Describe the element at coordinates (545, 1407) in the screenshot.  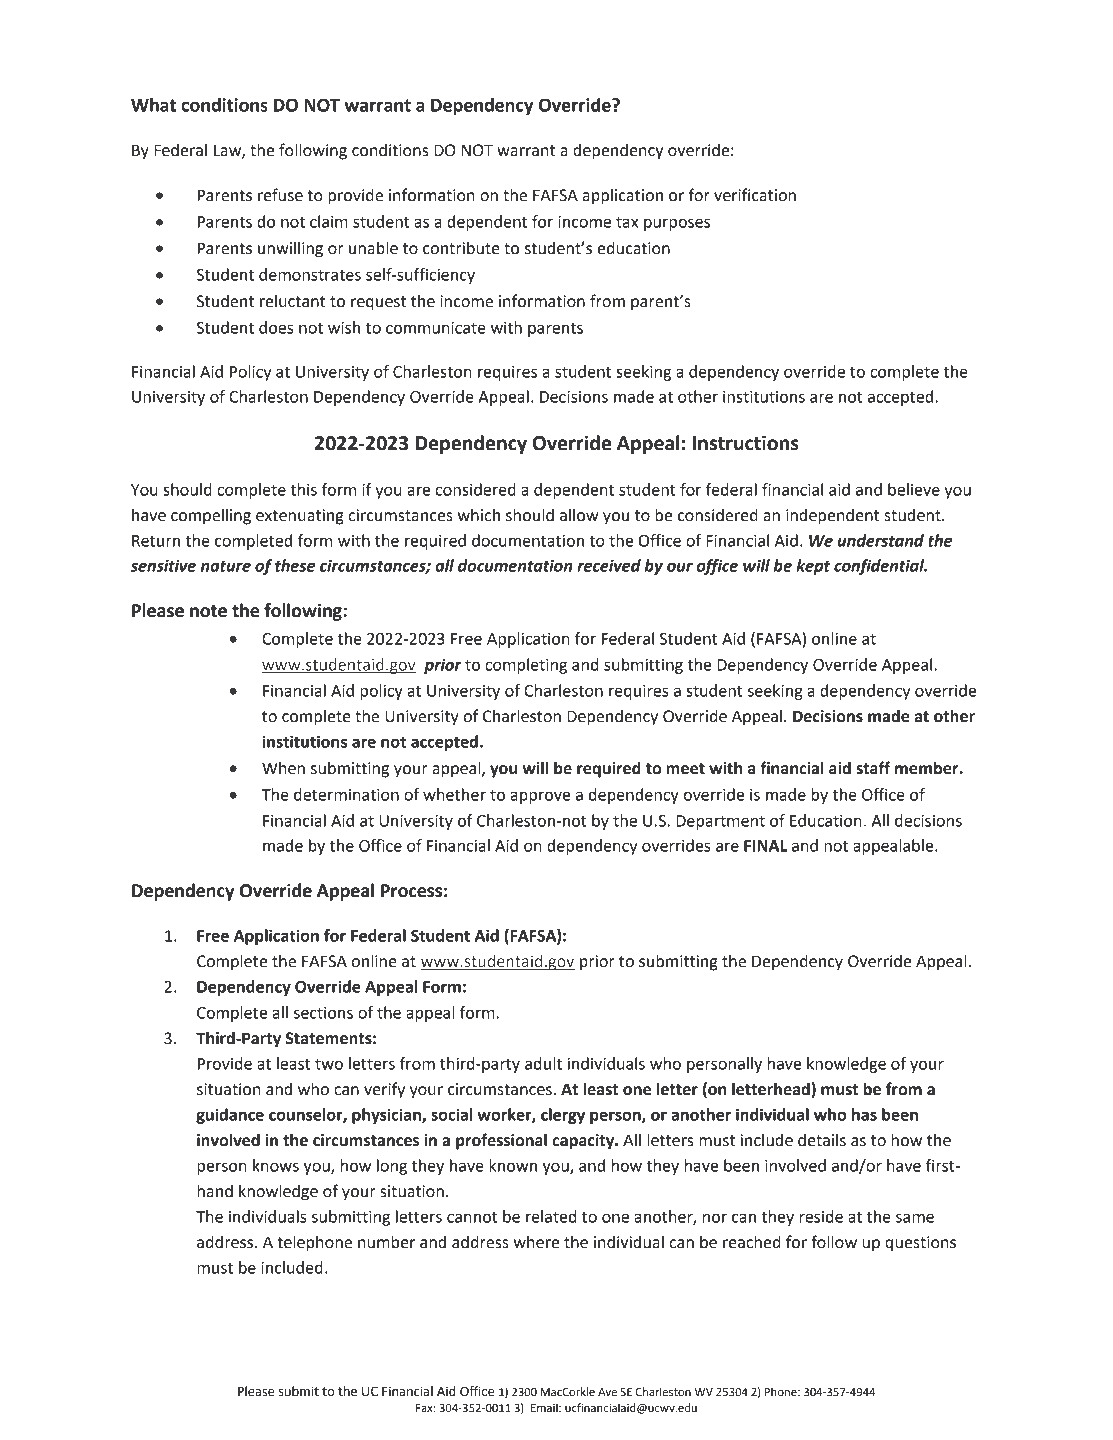
I see `Email` at that location.
